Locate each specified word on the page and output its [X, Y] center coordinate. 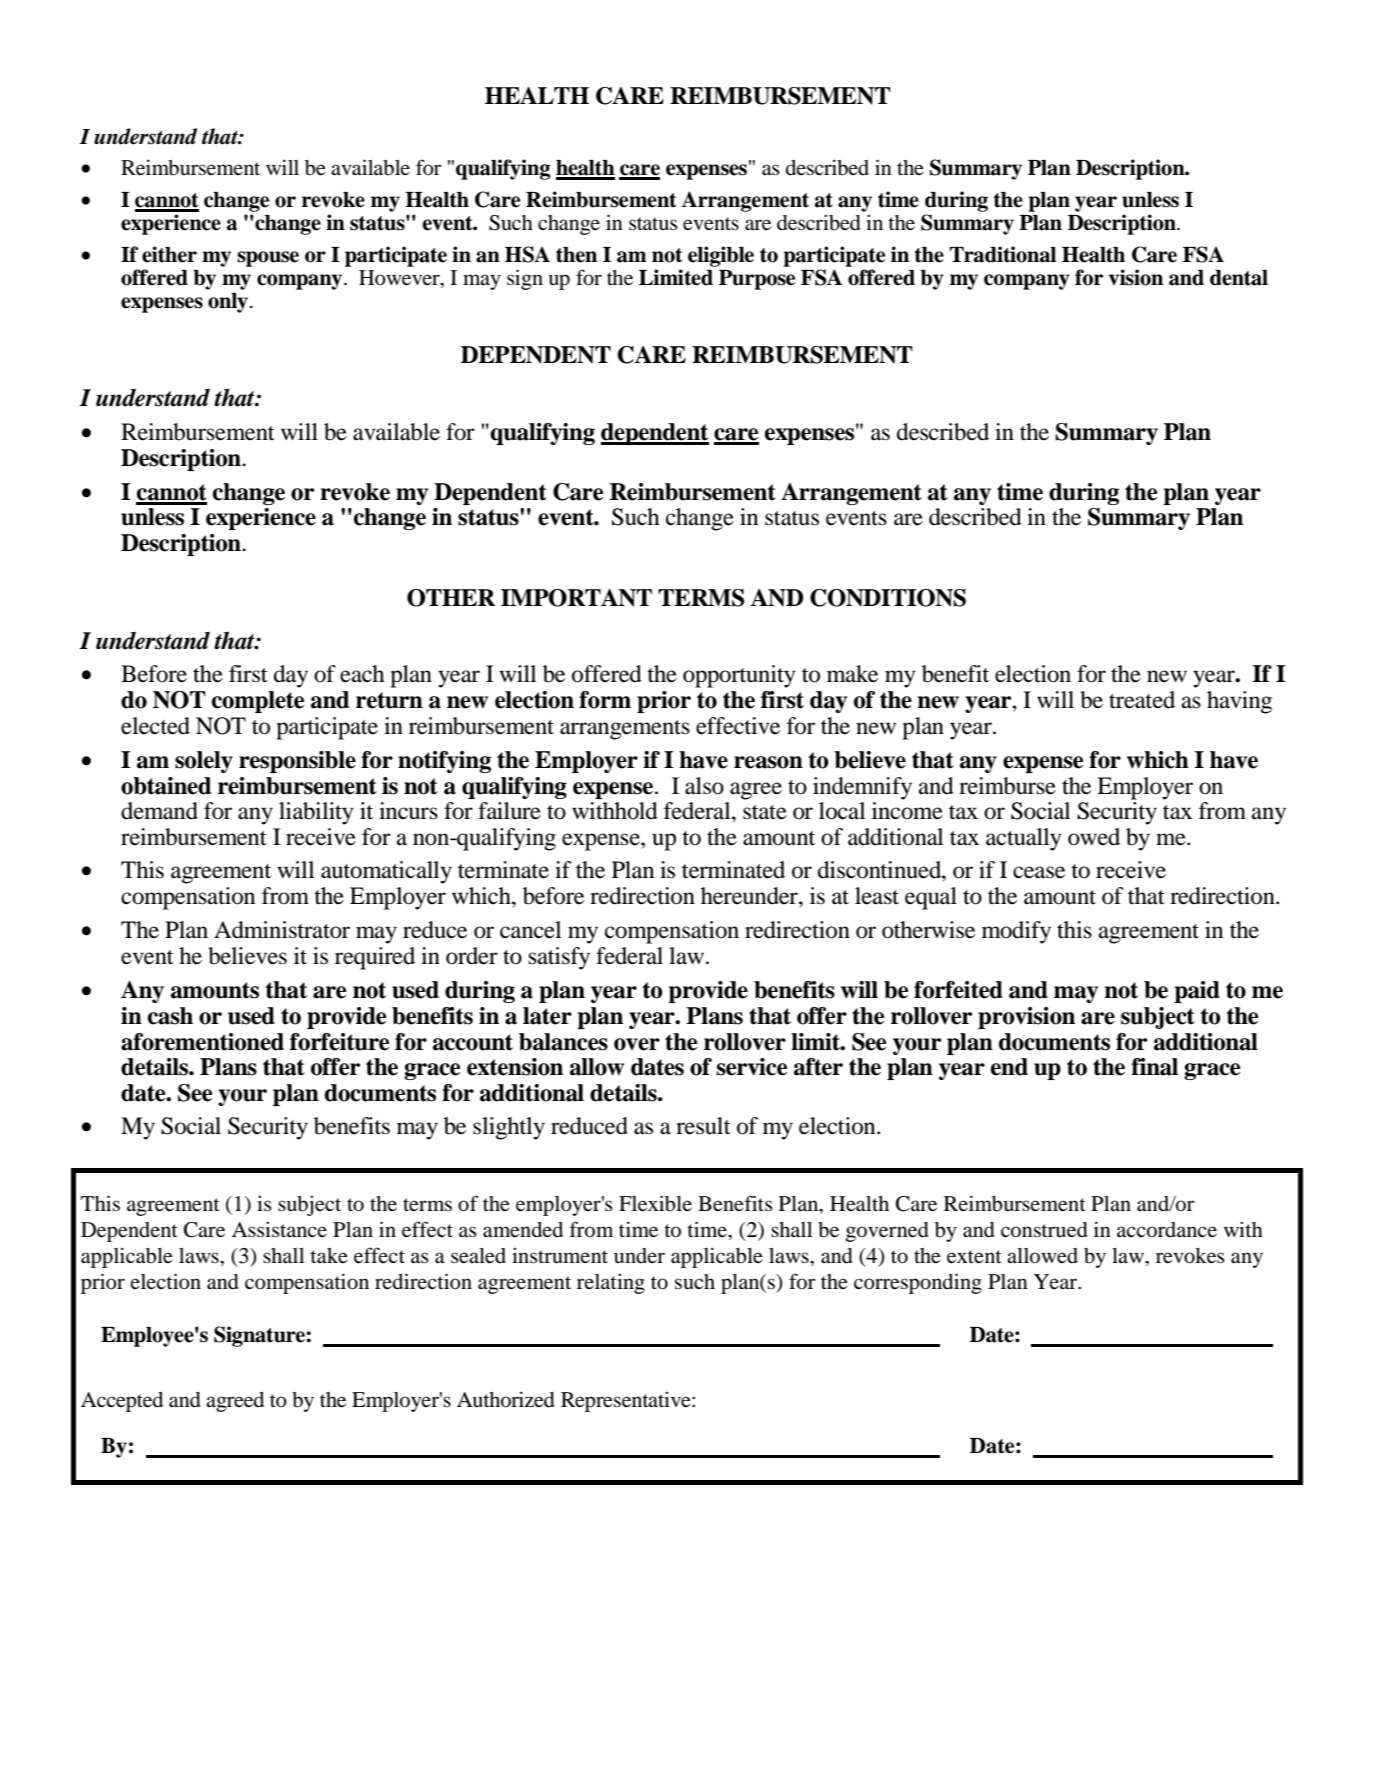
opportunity [739, 676]
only [229, 303]
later [547, 1016]
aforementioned [202, 1042]
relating [611, 1284]
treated [1142, 700]
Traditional [1003, 254]
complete [258, 702]
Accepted [122, 1402]
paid [1197, 992]
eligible [721, 256]
